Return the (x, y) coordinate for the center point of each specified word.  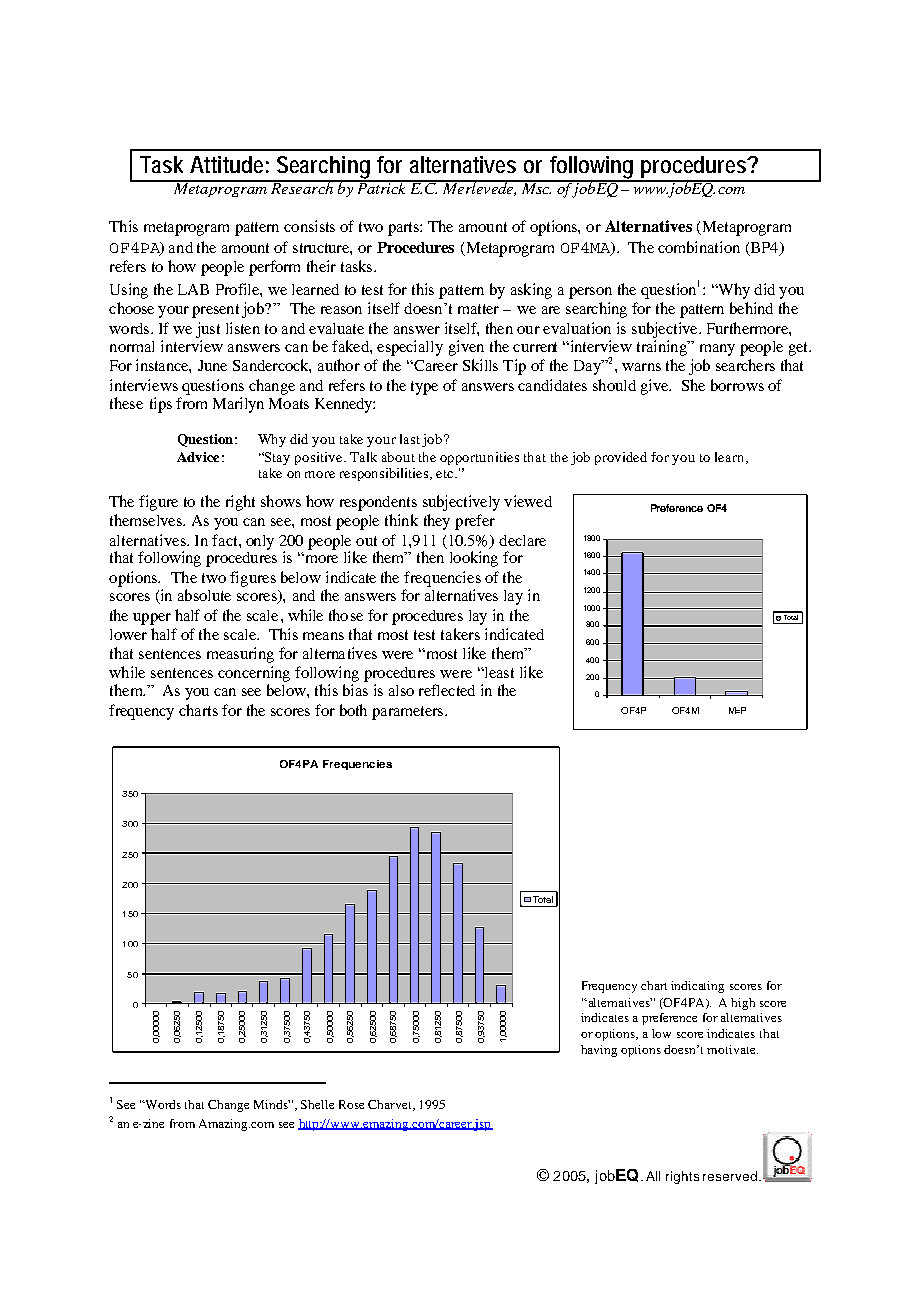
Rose (351, 1104)
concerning (254, 674)
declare (522, 540)
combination (699, 247)
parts (404, 229)
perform (274, 268)
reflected (447, 690)
